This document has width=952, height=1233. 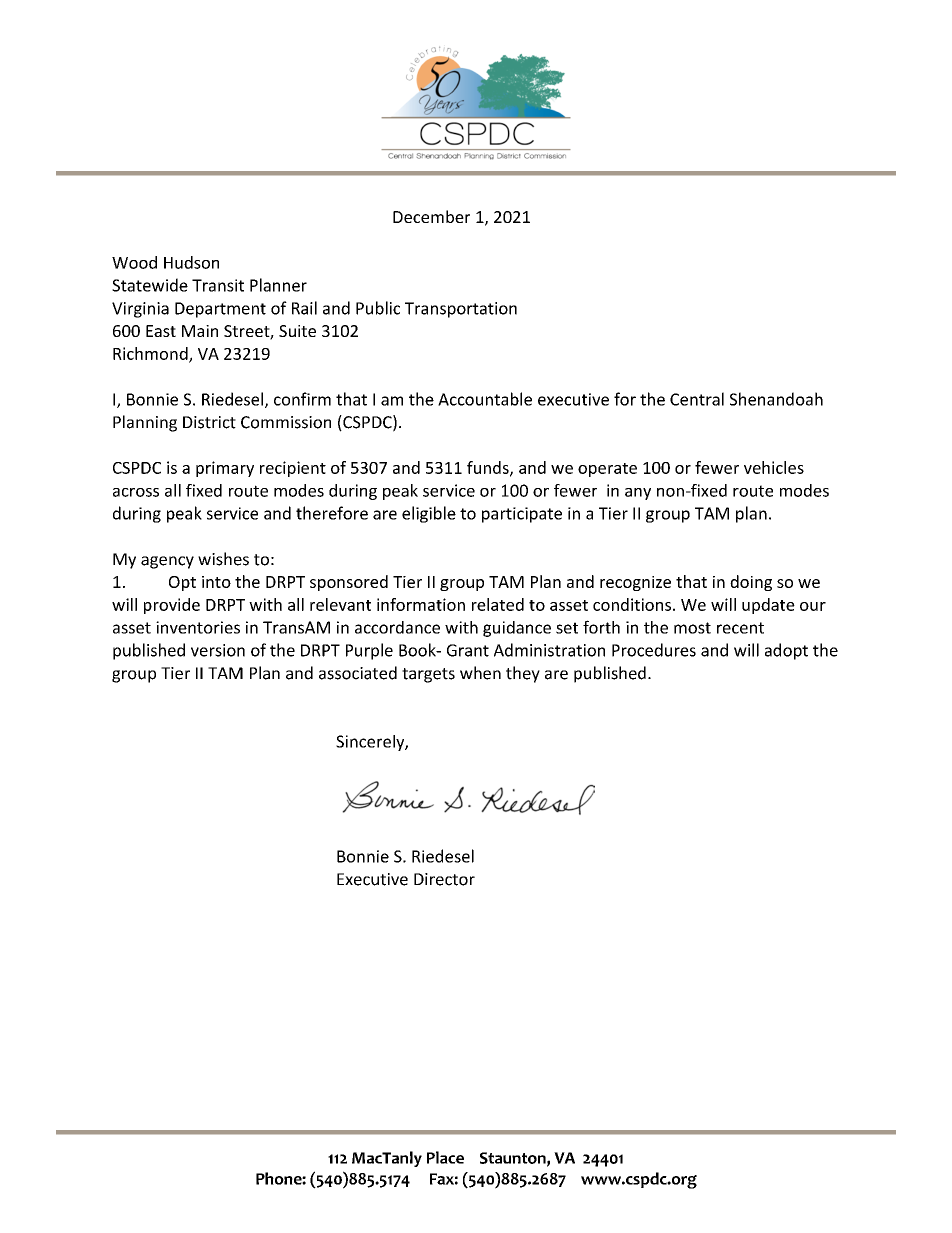 What do you see at coordinates (751, 583) in the document?
I see `doing` at bounding box center [751, 583].
